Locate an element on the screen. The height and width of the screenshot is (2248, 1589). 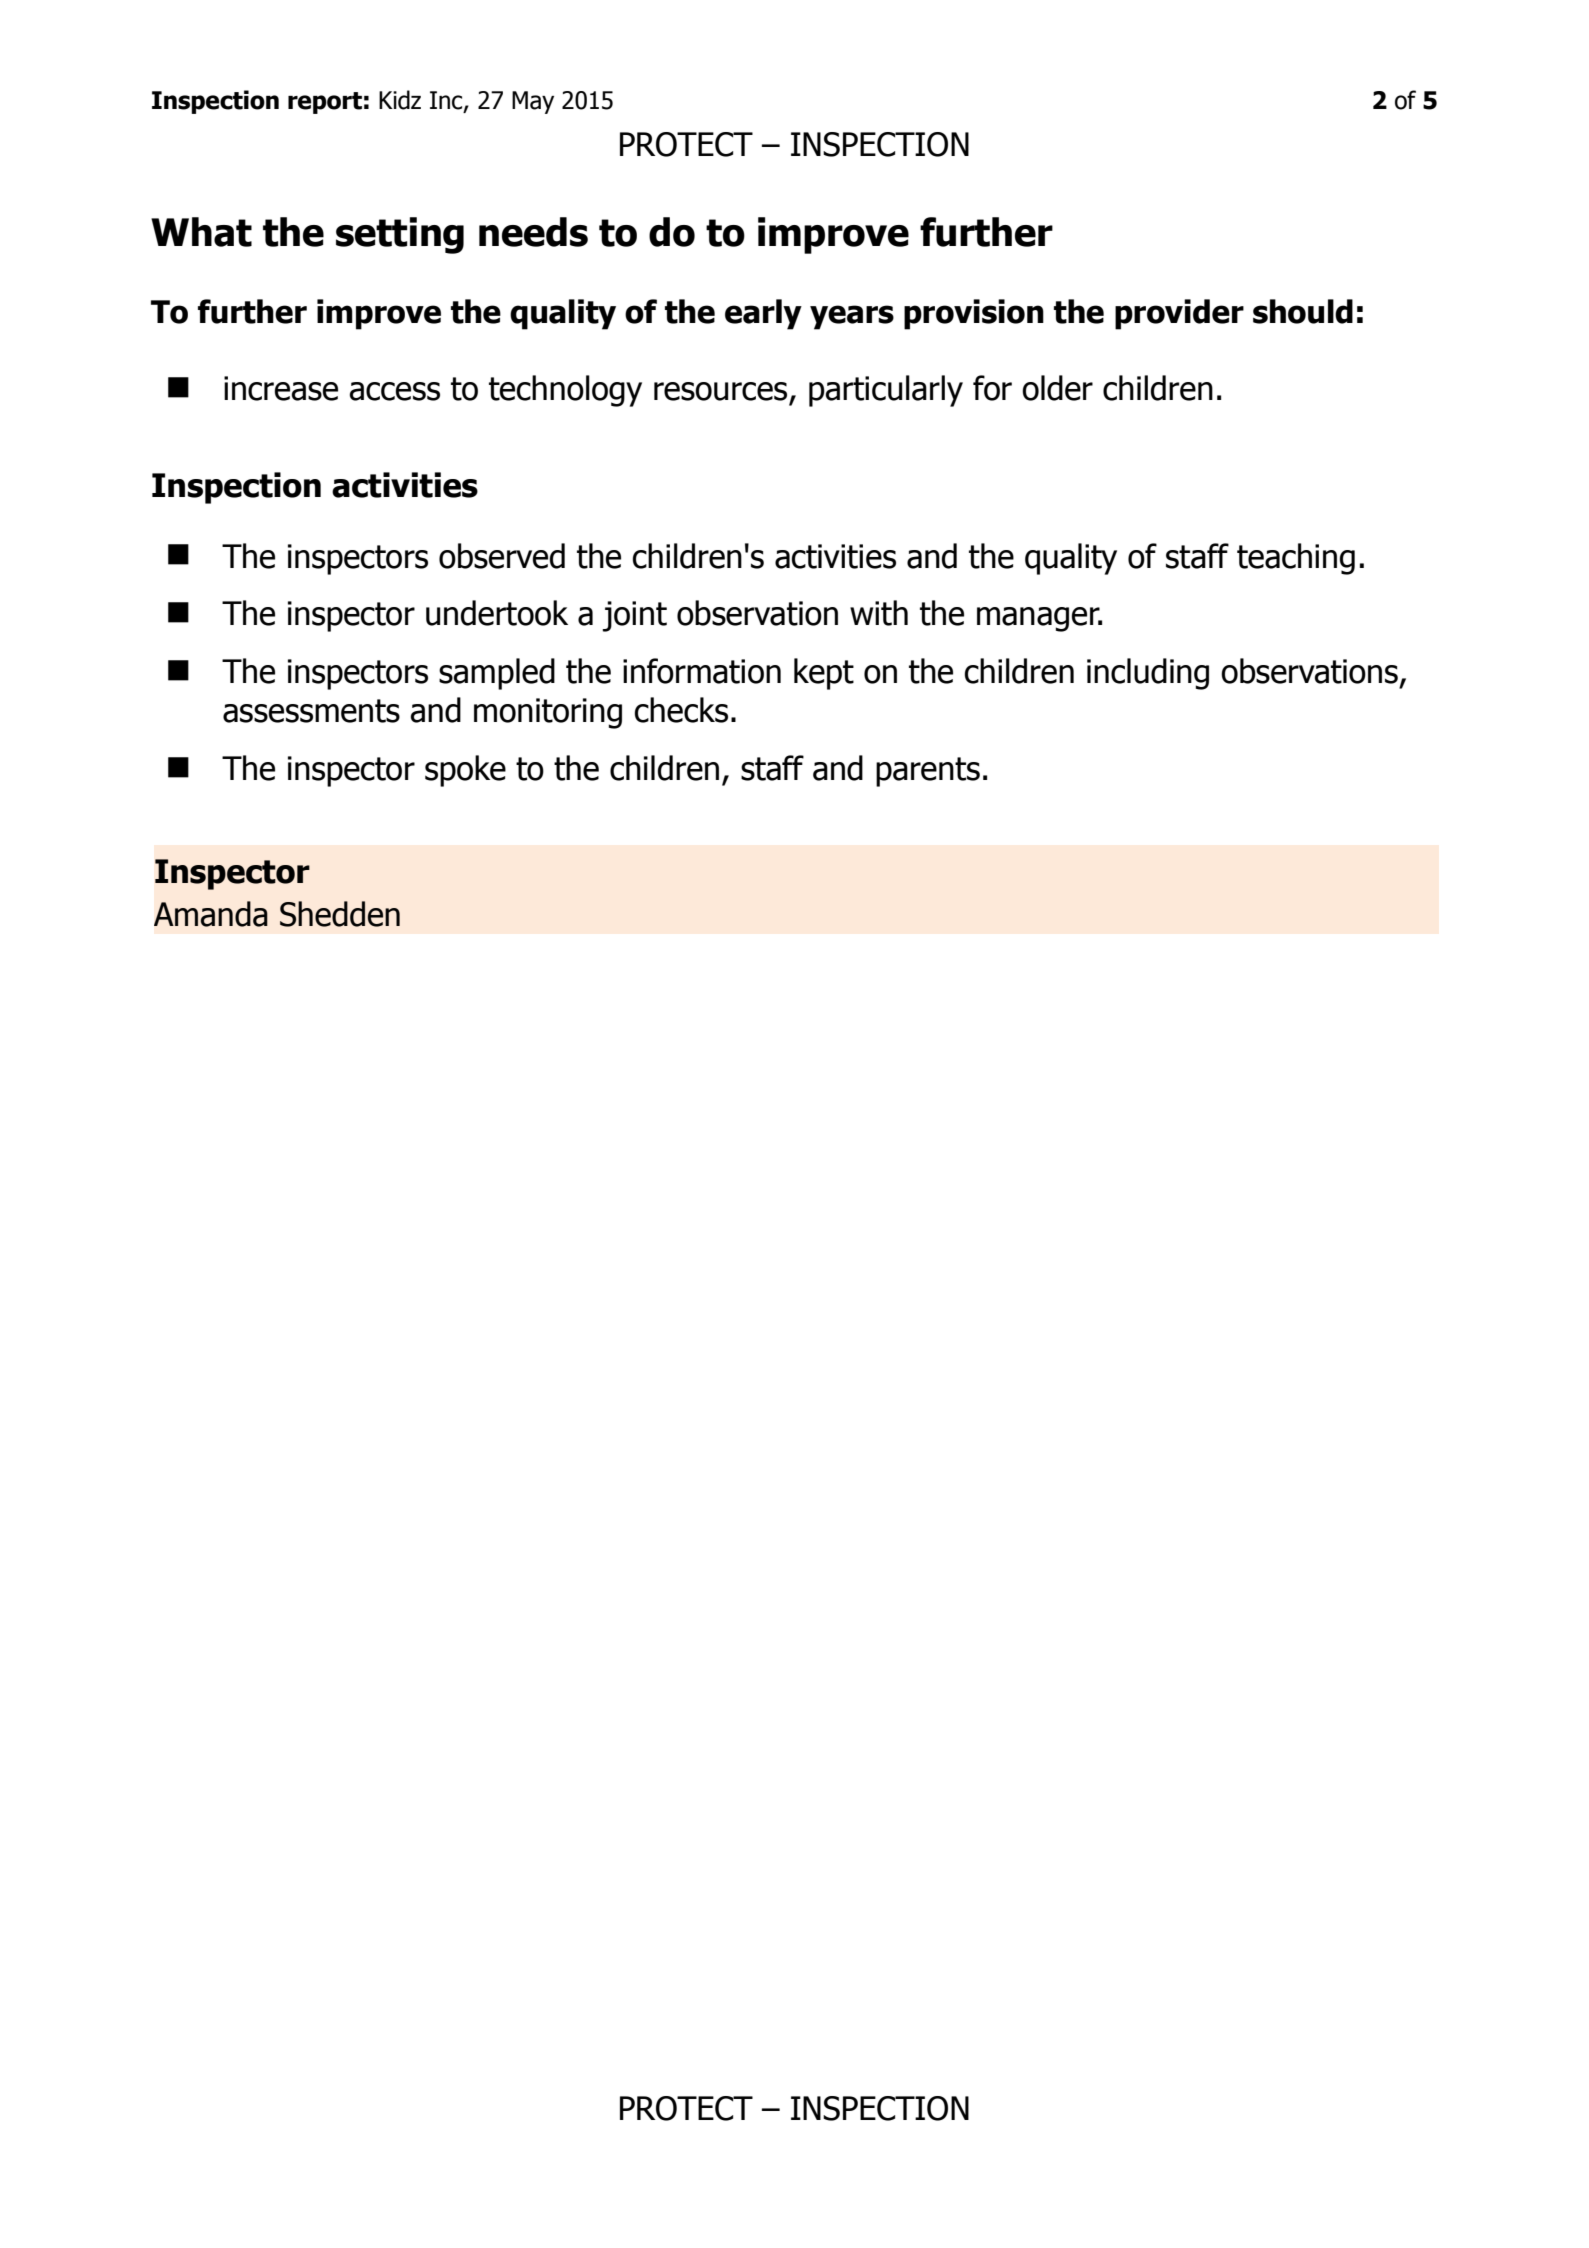
May is located at coordinates (533, 102).
